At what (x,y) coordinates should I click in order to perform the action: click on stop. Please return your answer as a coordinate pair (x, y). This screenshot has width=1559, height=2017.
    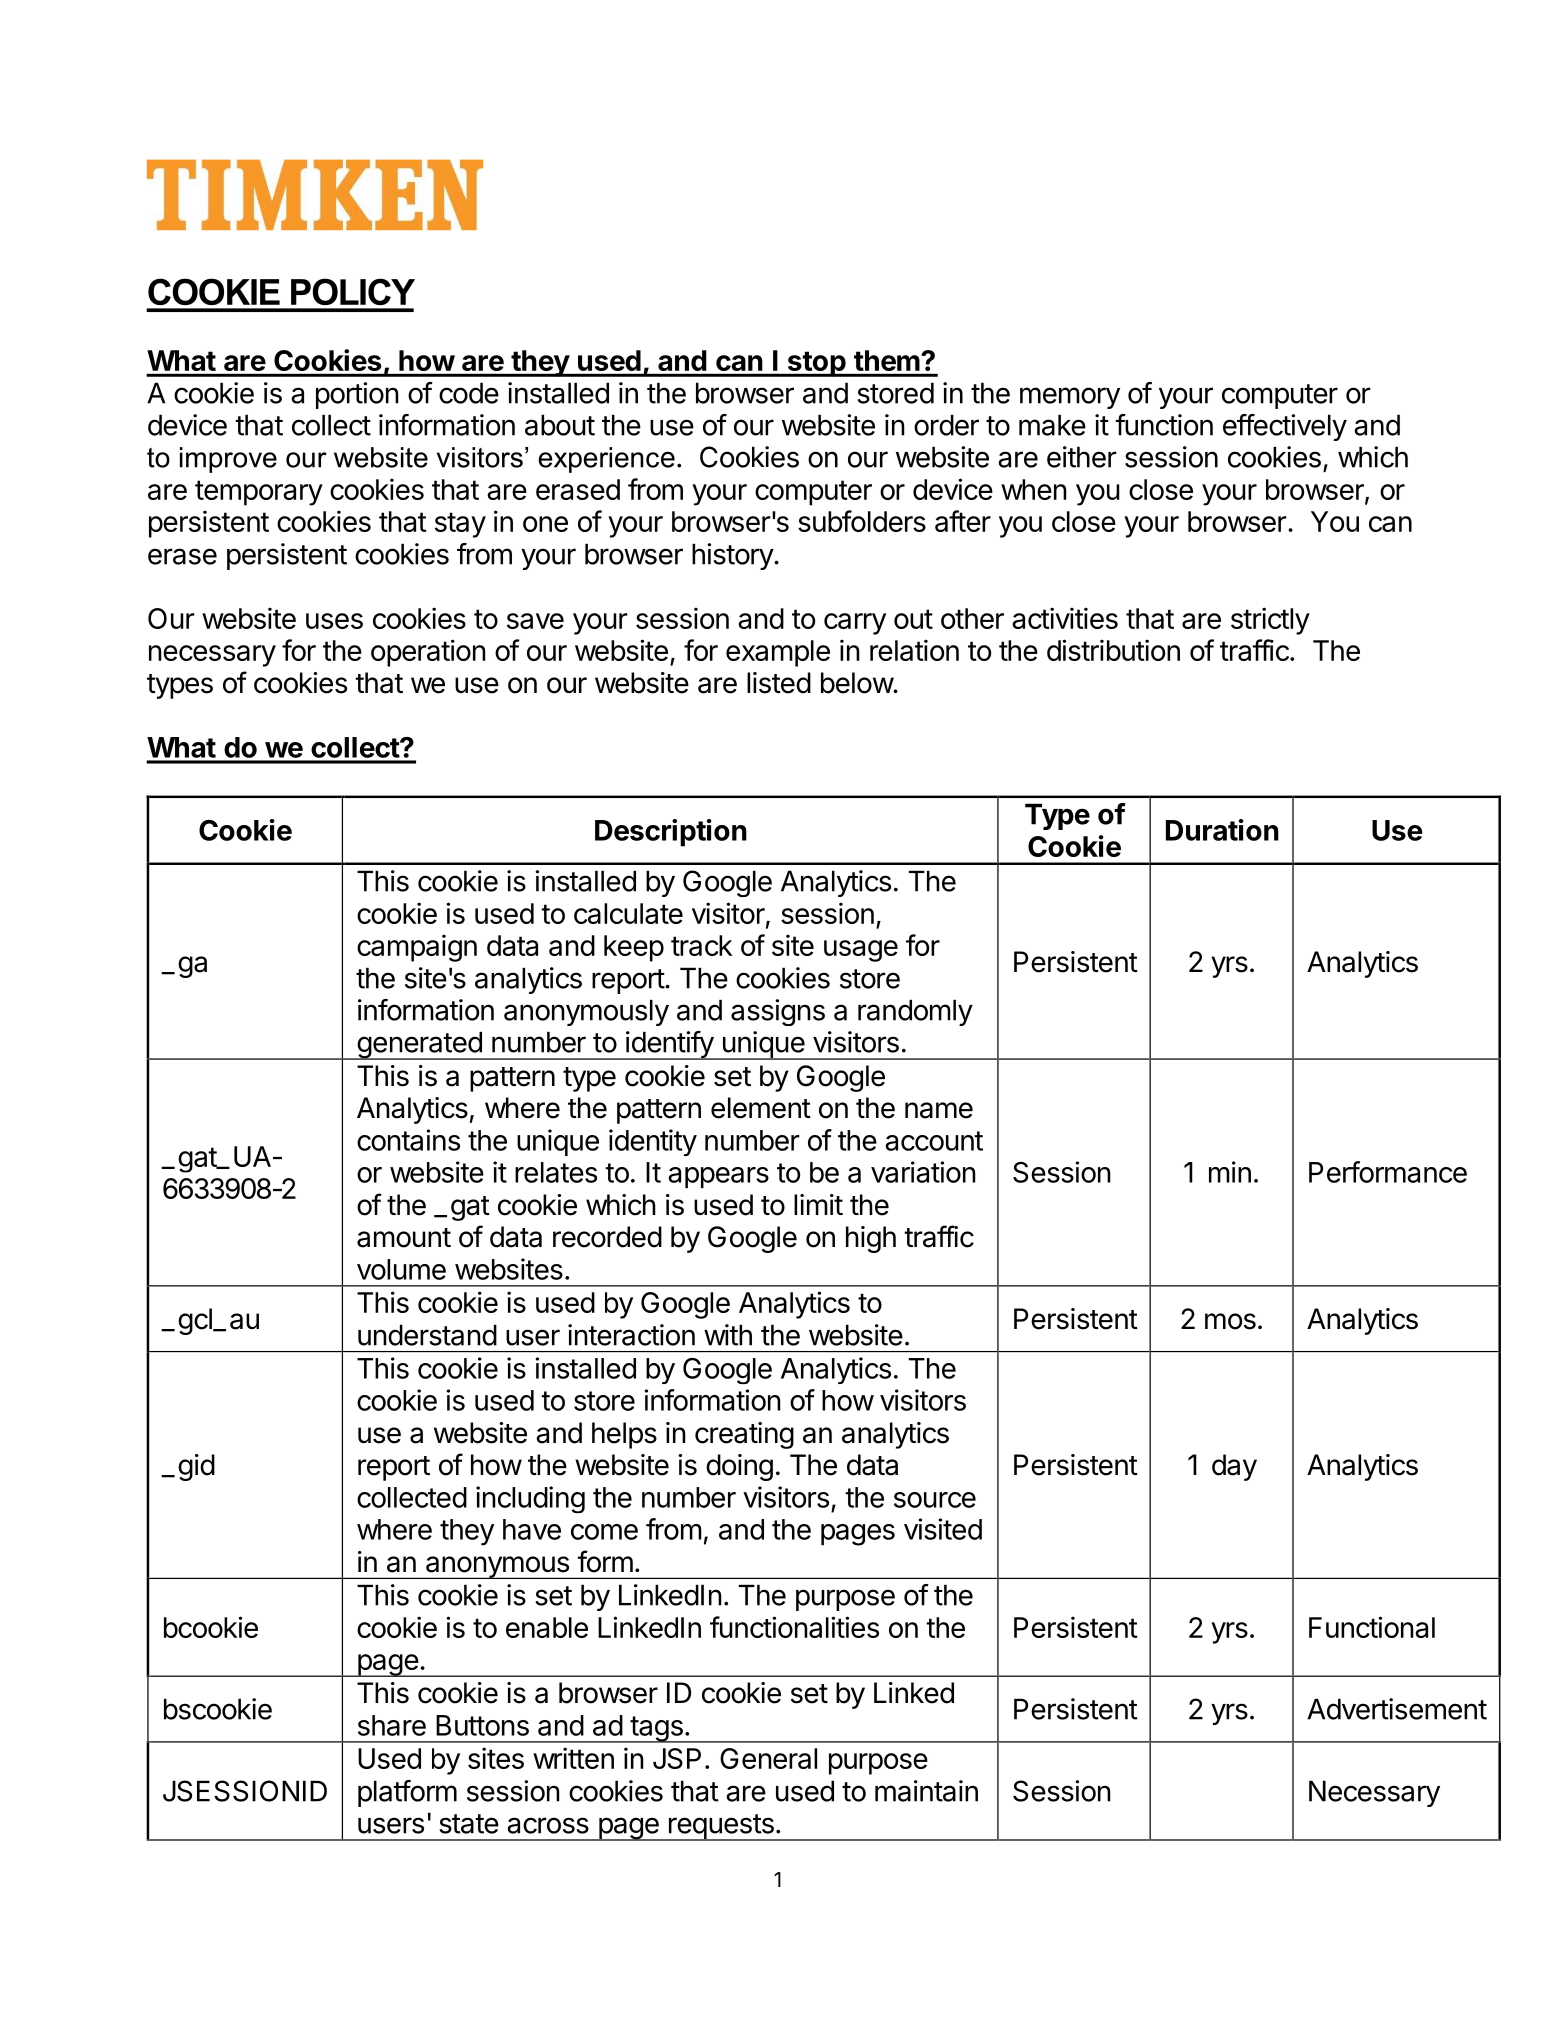
    Looking at the image, I should click on (816, 364).
